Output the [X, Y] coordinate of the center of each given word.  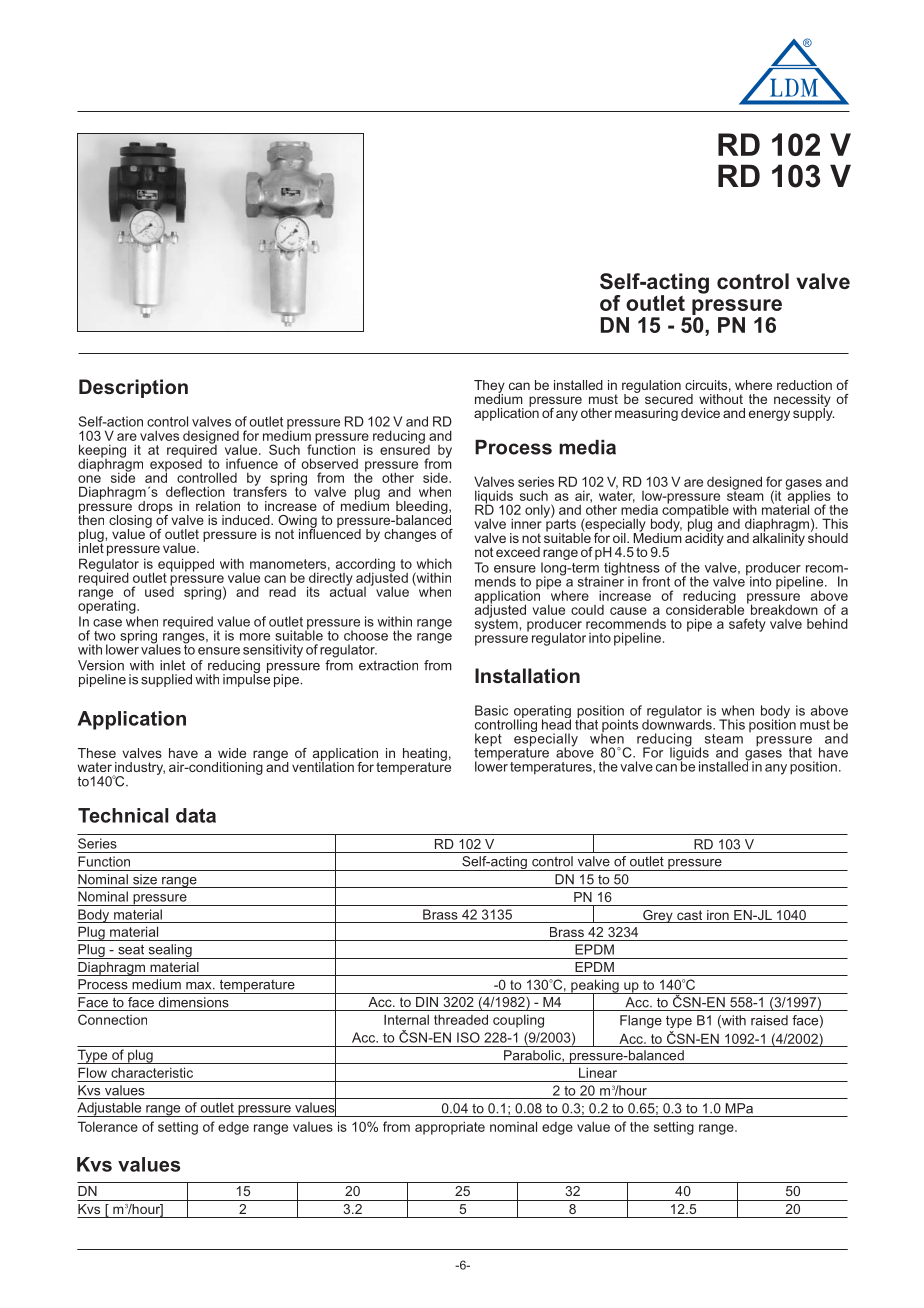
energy [769, 415]
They [489, 387]
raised [769, 1020]
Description [133, 388]
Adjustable [110, 1109]
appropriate [450, 1128]
